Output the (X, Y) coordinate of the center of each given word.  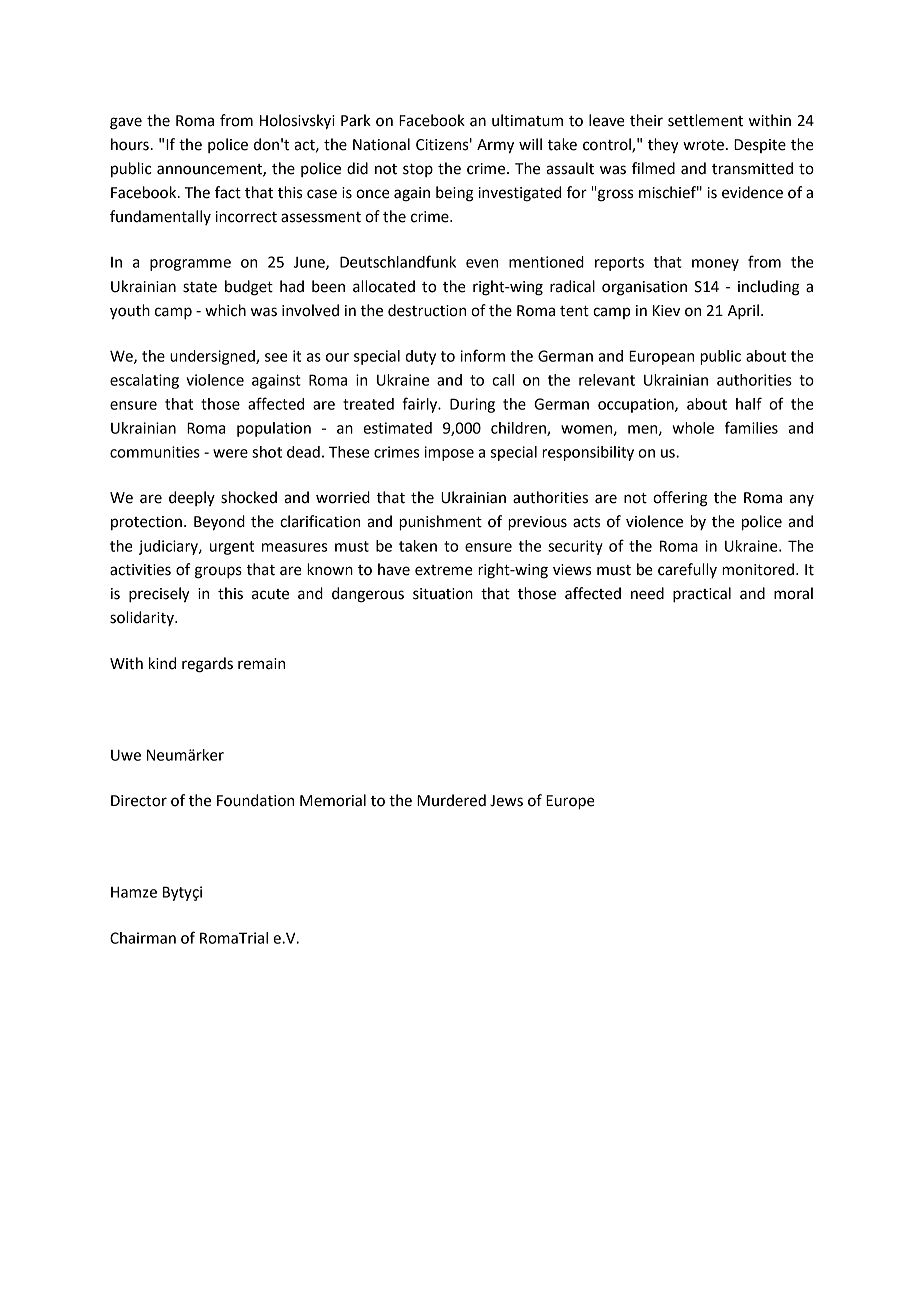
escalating (144, 381)
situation (443, 594)
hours (130, 144)
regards (207, 665)
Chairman (143, 938)
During (472, 405)
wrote (703, 145)
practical (702, 595)
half (749, 403)
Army (495, 146)
